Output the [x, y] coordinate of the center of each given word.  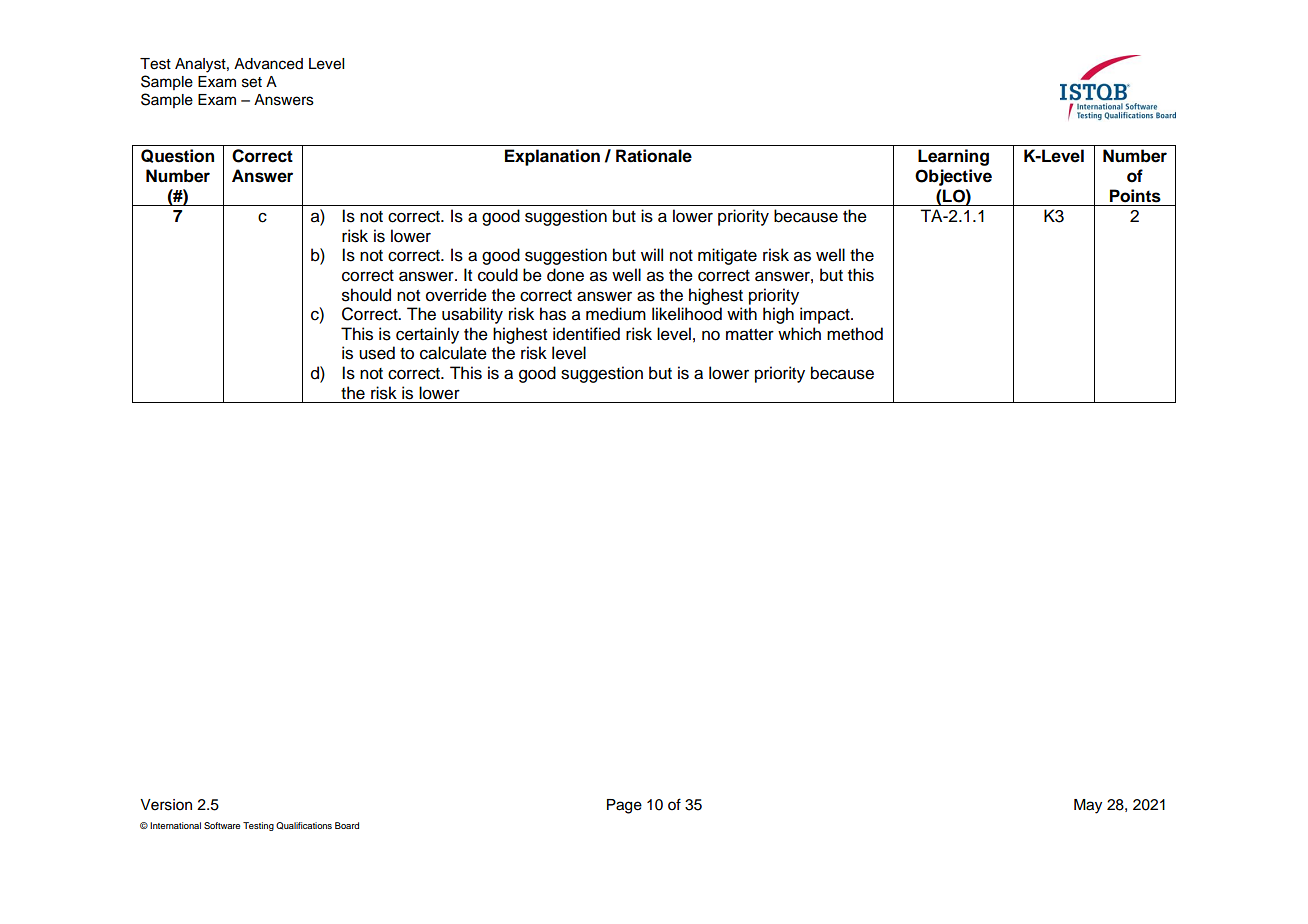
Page [624, 806]
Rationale [654, 156]
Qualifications [304, 826]
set [252, 82]
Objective [953, 177]
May [1088, 806]
